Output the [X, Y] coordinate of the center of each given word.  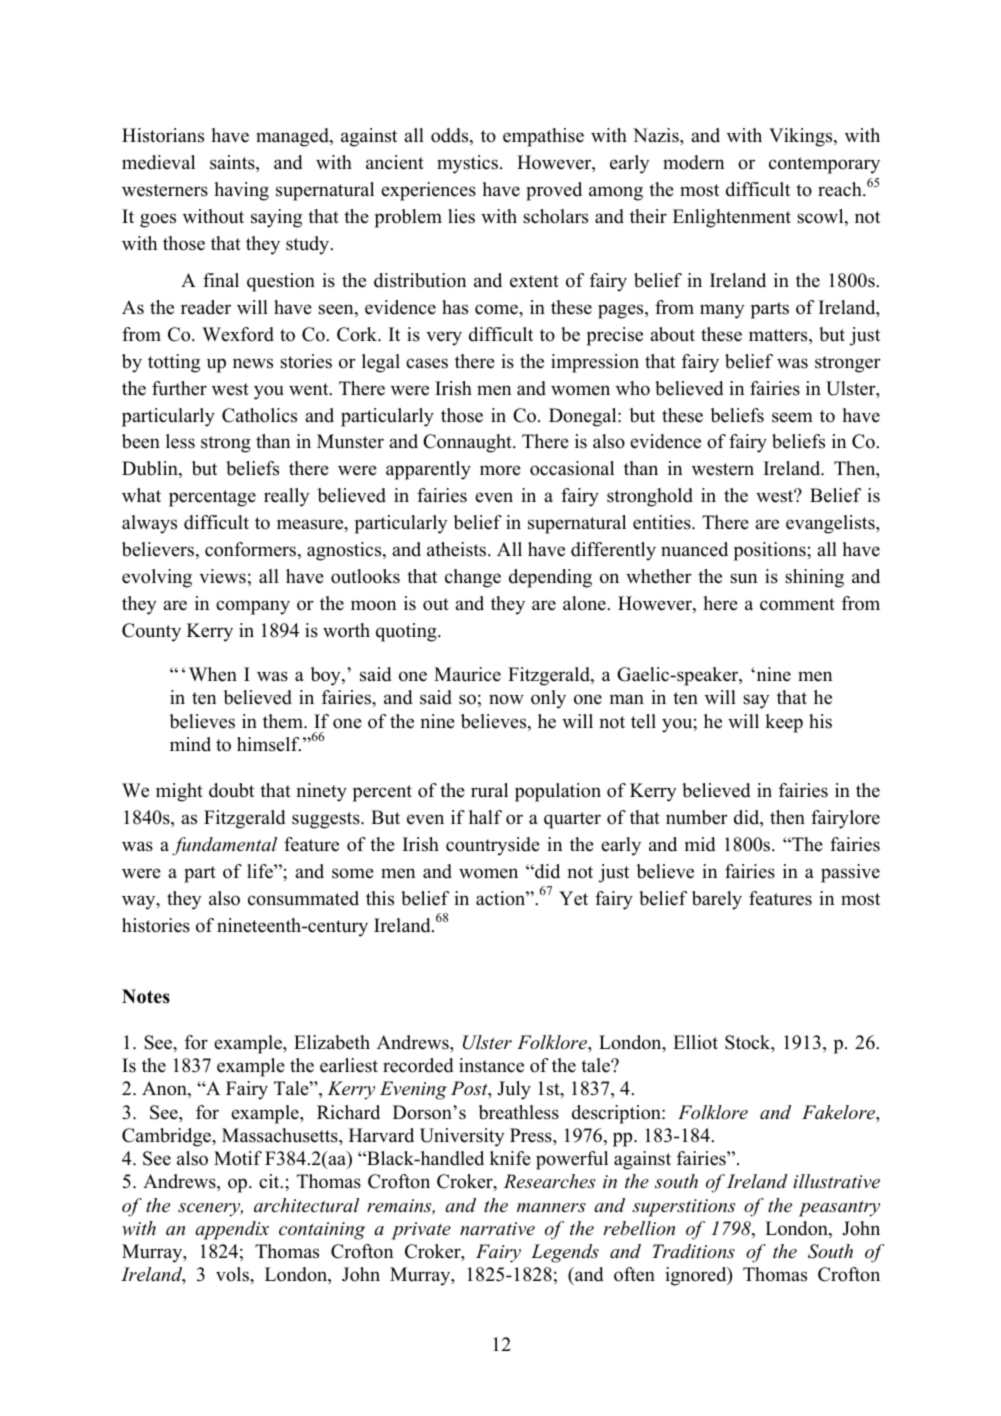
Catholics [259, 415]
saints [233, 163]
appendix [232, 1230]
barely [717, 900]
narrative [497, 1229]
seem [792, 417]
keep [784, 723]
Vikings [802, 137]
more [500, 470]
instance [491, 1065]
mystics [467, 164]
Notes [146, 996]
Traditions [693, 1251]
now [506, 699]
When [213, 674]
